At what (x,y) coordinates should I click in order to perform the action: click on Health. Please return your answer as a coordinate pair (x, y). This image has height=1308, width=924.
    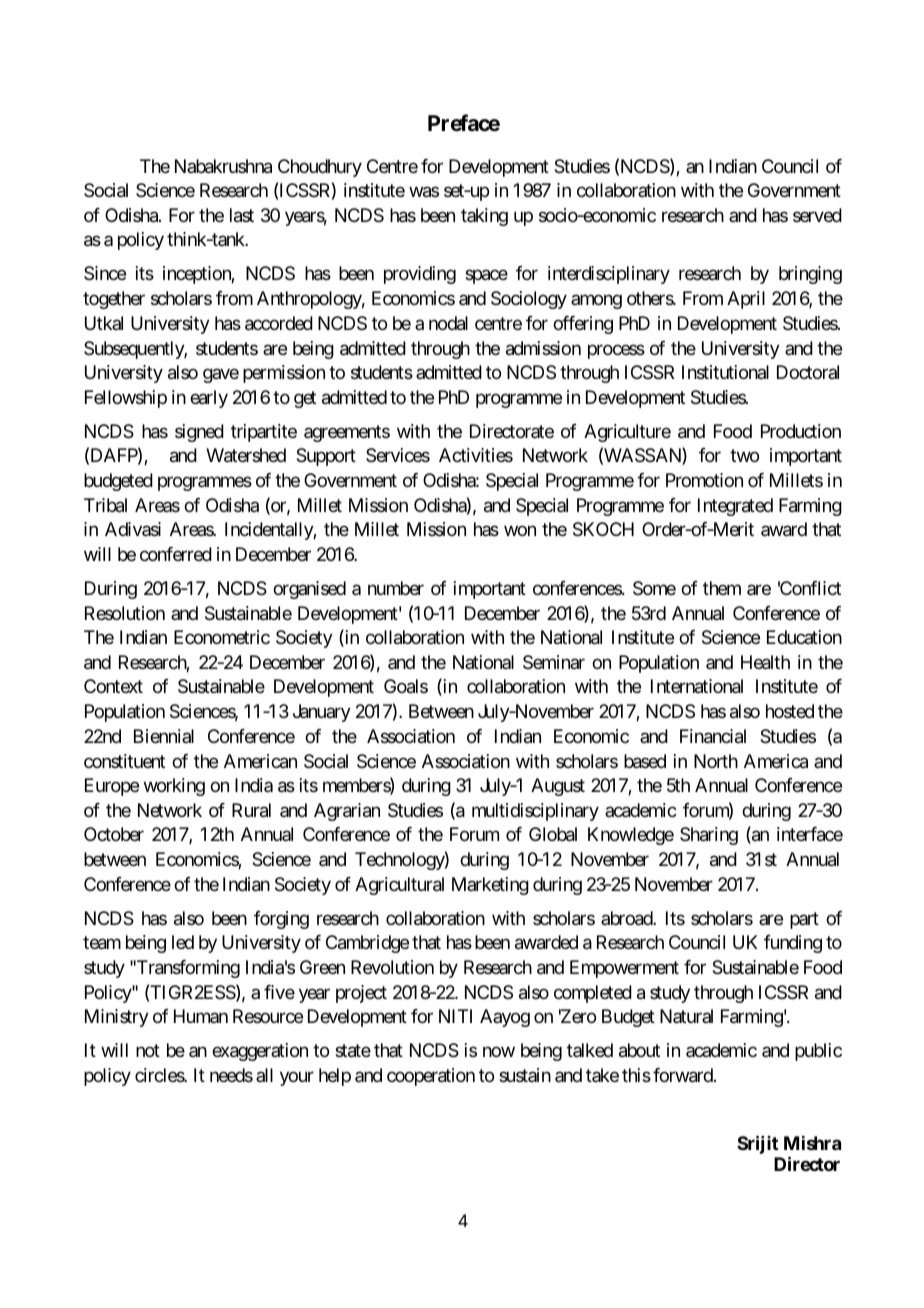
    Looking at the image, I should click on (765, 662).
